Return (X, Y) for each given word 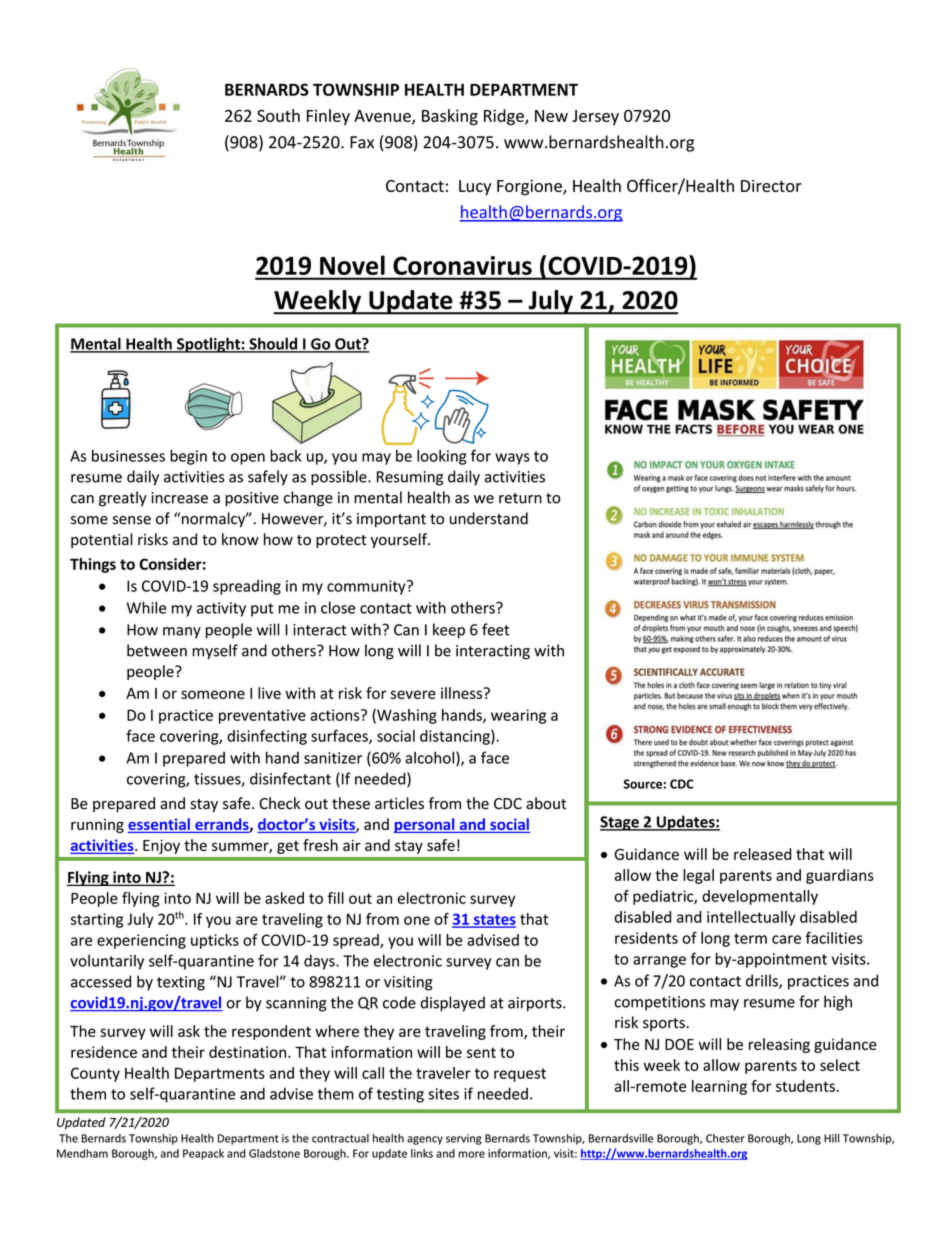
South (278, 115)
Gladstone (274, 1153)
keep (449, 631)
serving (464, 1139)
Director (771, 186)
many (182, 633)
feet (496, 629)
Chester (725, 1138)
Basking (450, 117)
